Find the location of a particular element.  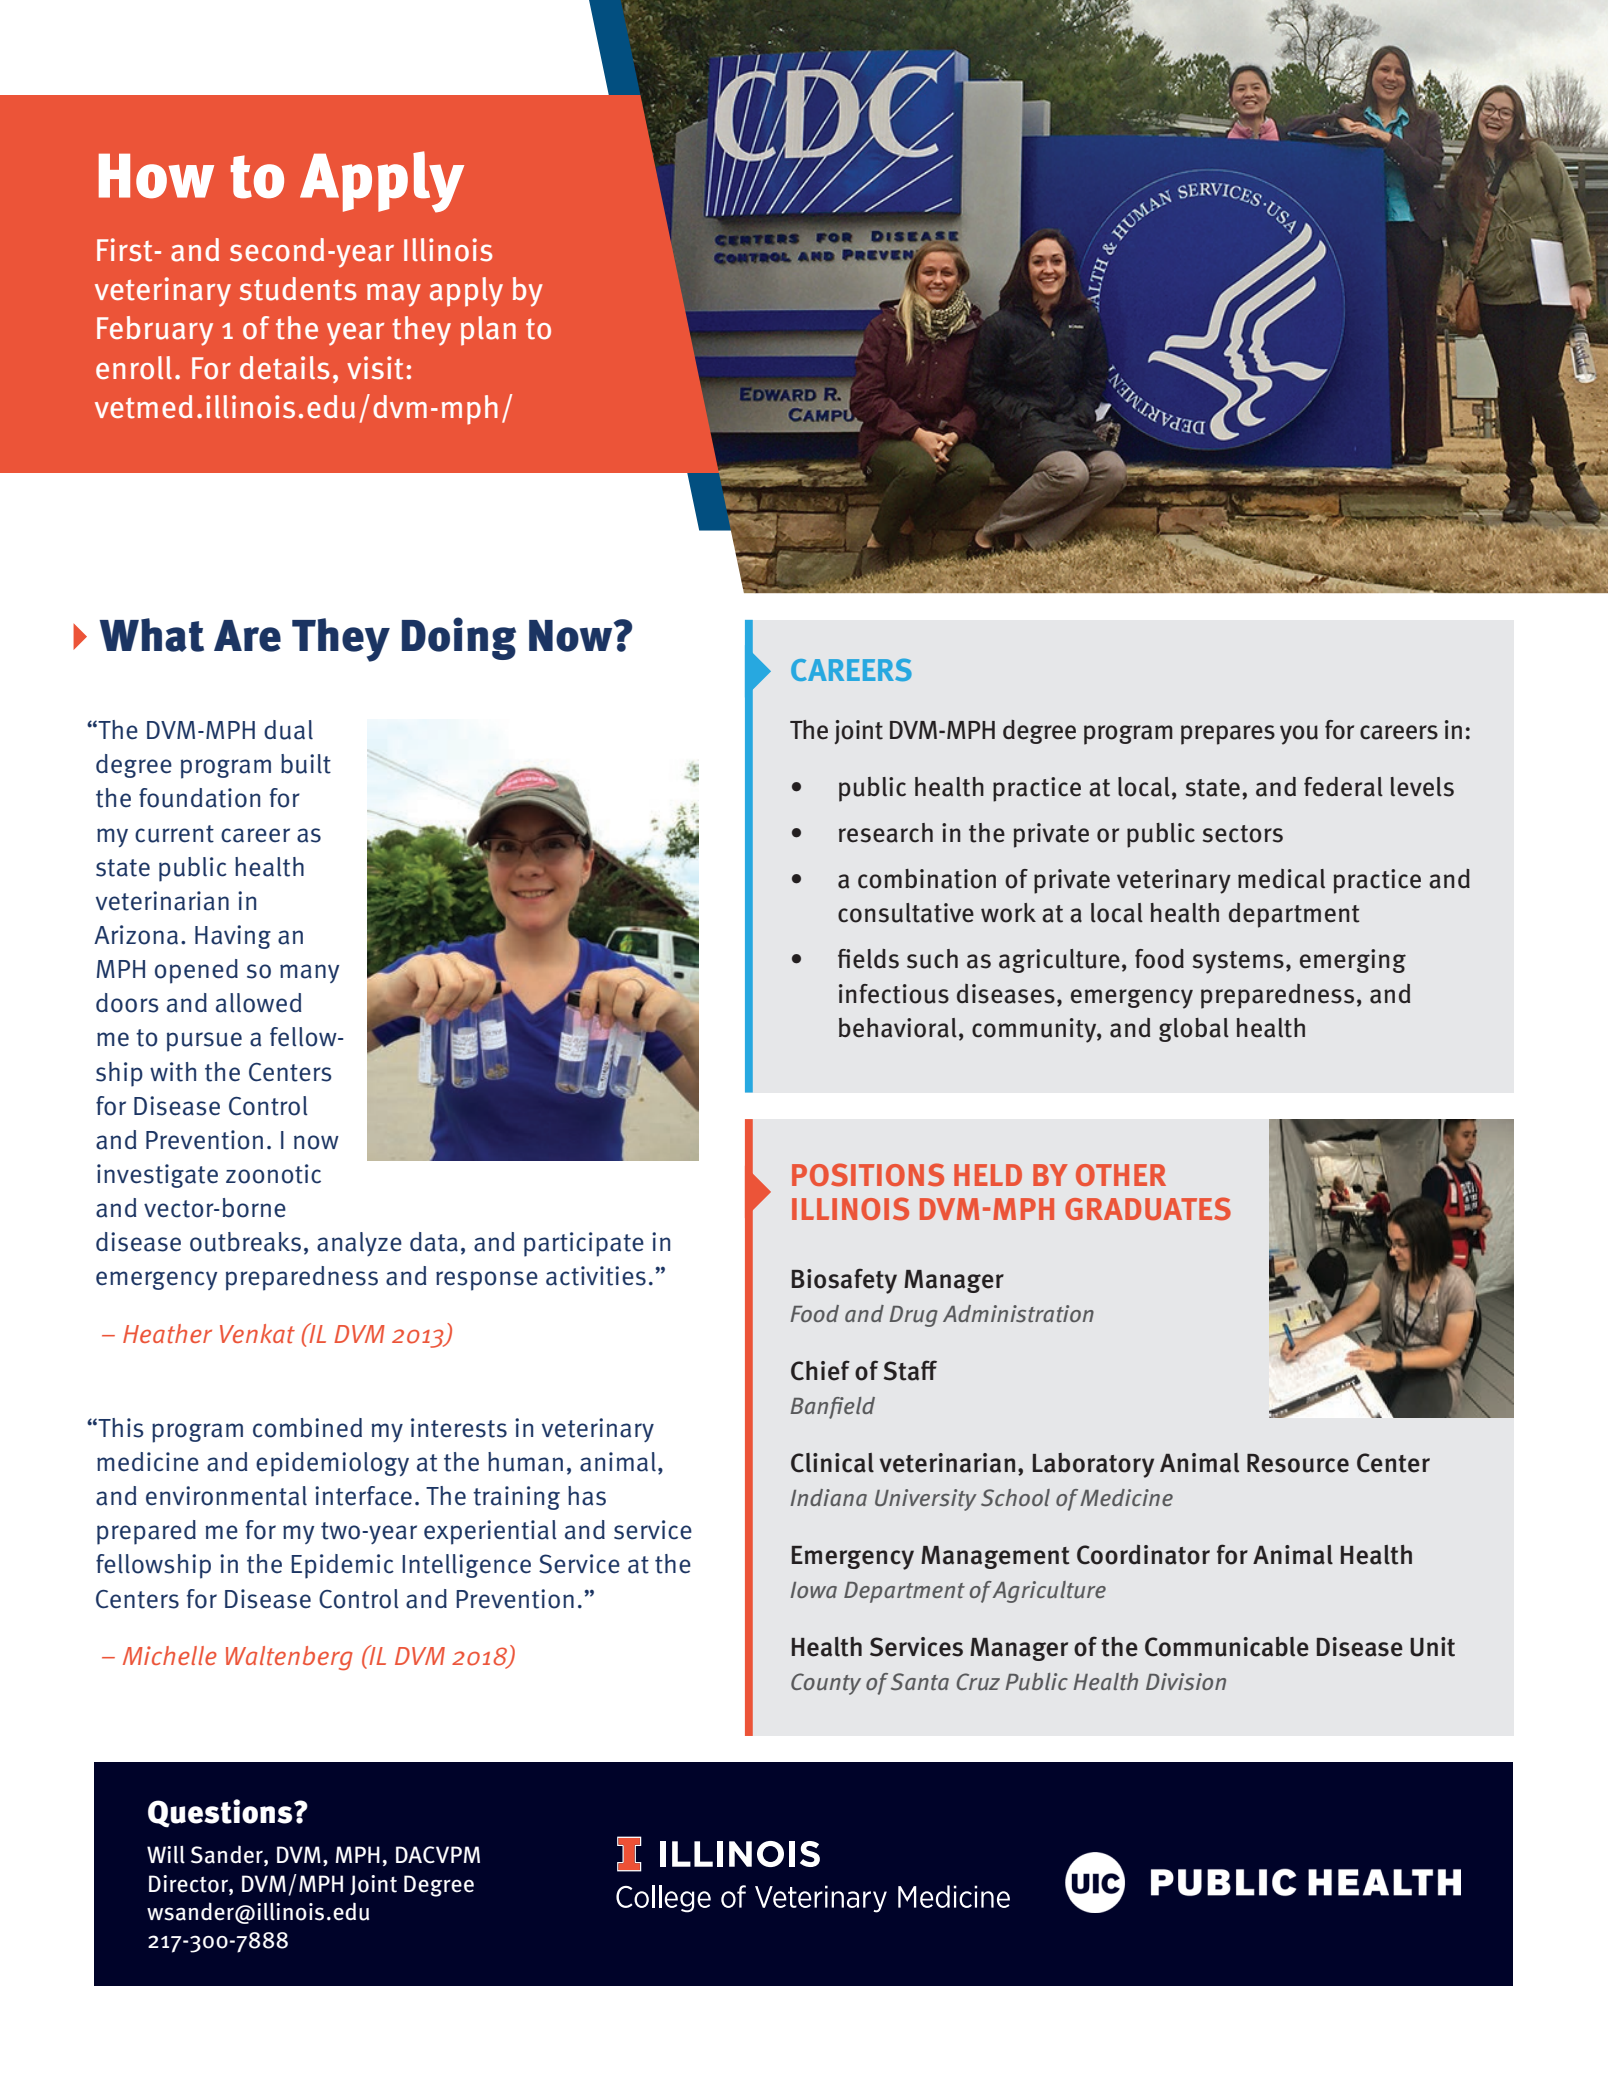

plan is located at coordinates (488, 331).
